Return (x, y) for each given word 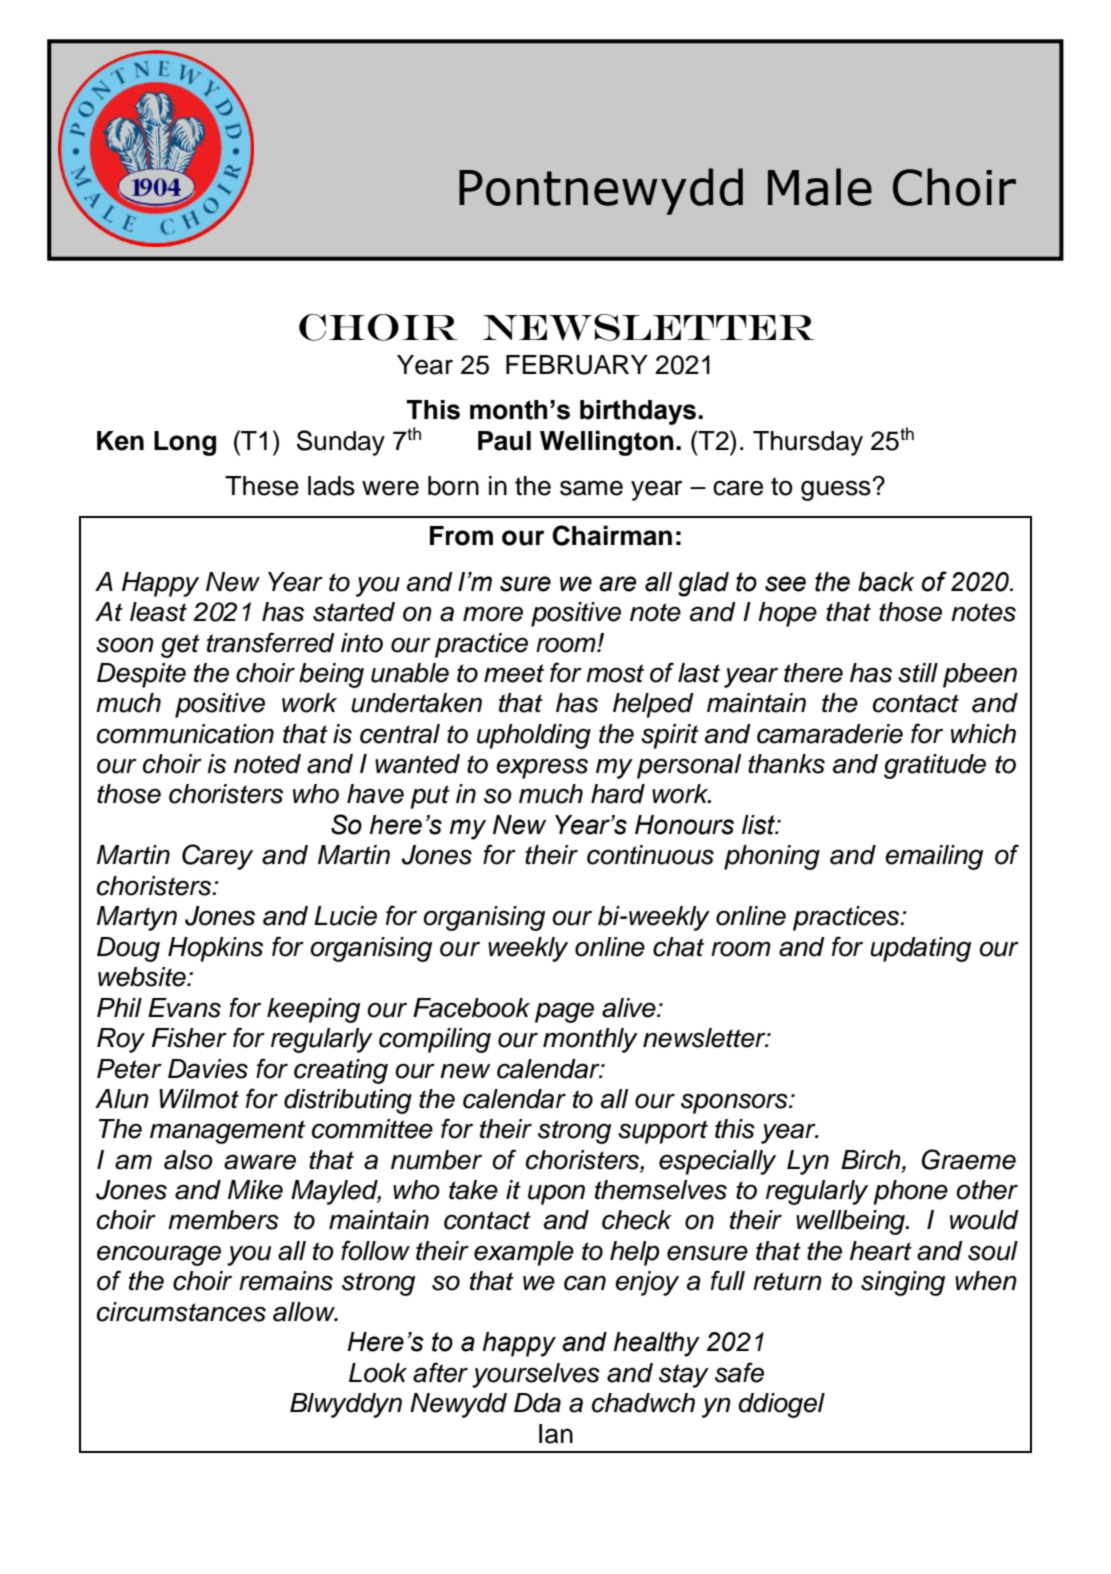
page (564, 1012)
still (918, 673)
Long (185, 443)
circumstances (181, 1312)
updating (920, 949)
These (262, 486)
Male (820, 187)
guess (837, 490)
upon (556, 1194)
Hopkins (215, 949)
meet (514, 673)
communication (185, 734)
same (591, 488)
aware (260, 1162)
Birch (872, 1160)
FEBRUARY (577, 365)
